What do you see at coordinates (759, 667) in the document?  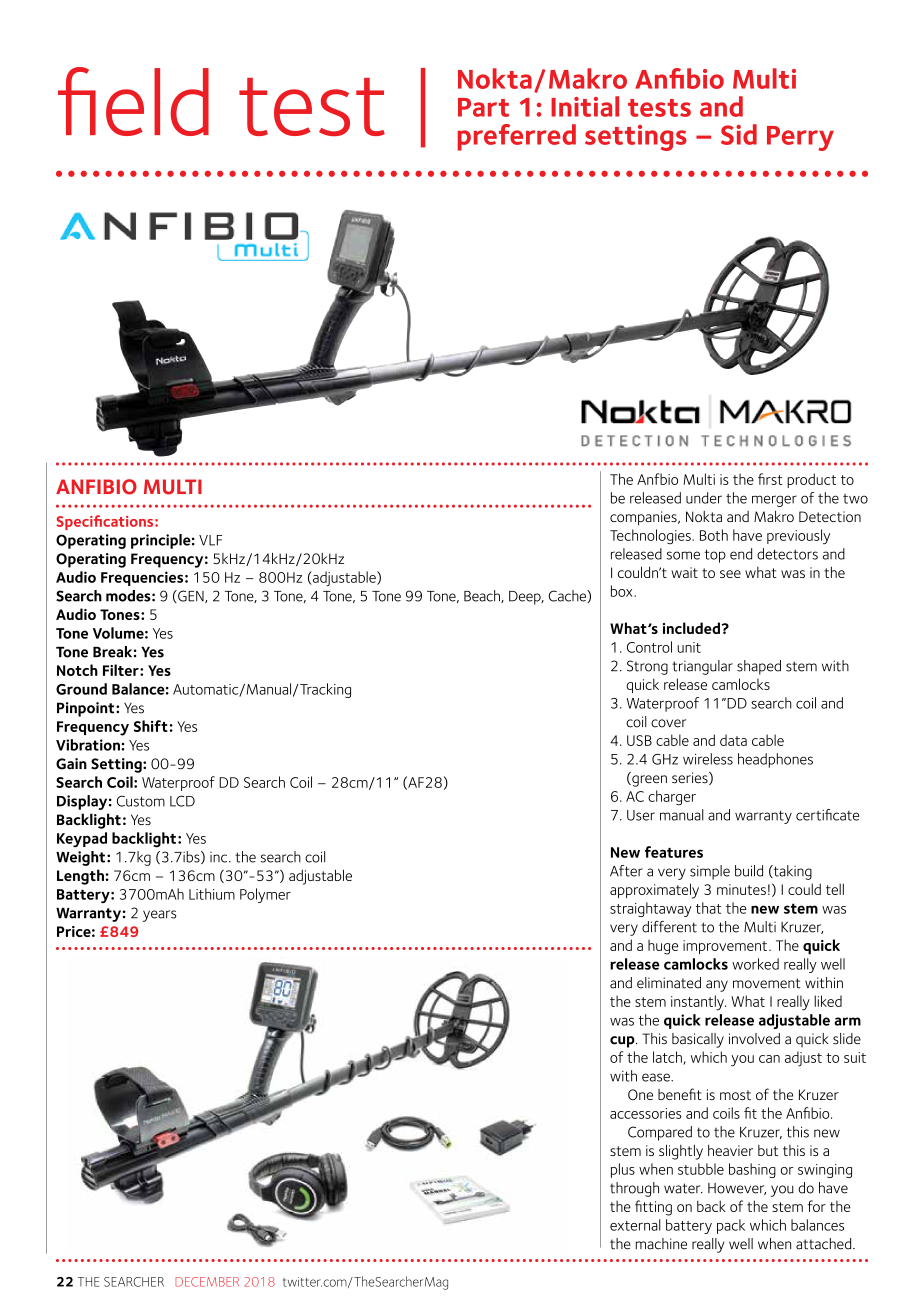 I see `shaped` at bounding box center [759, 667].
